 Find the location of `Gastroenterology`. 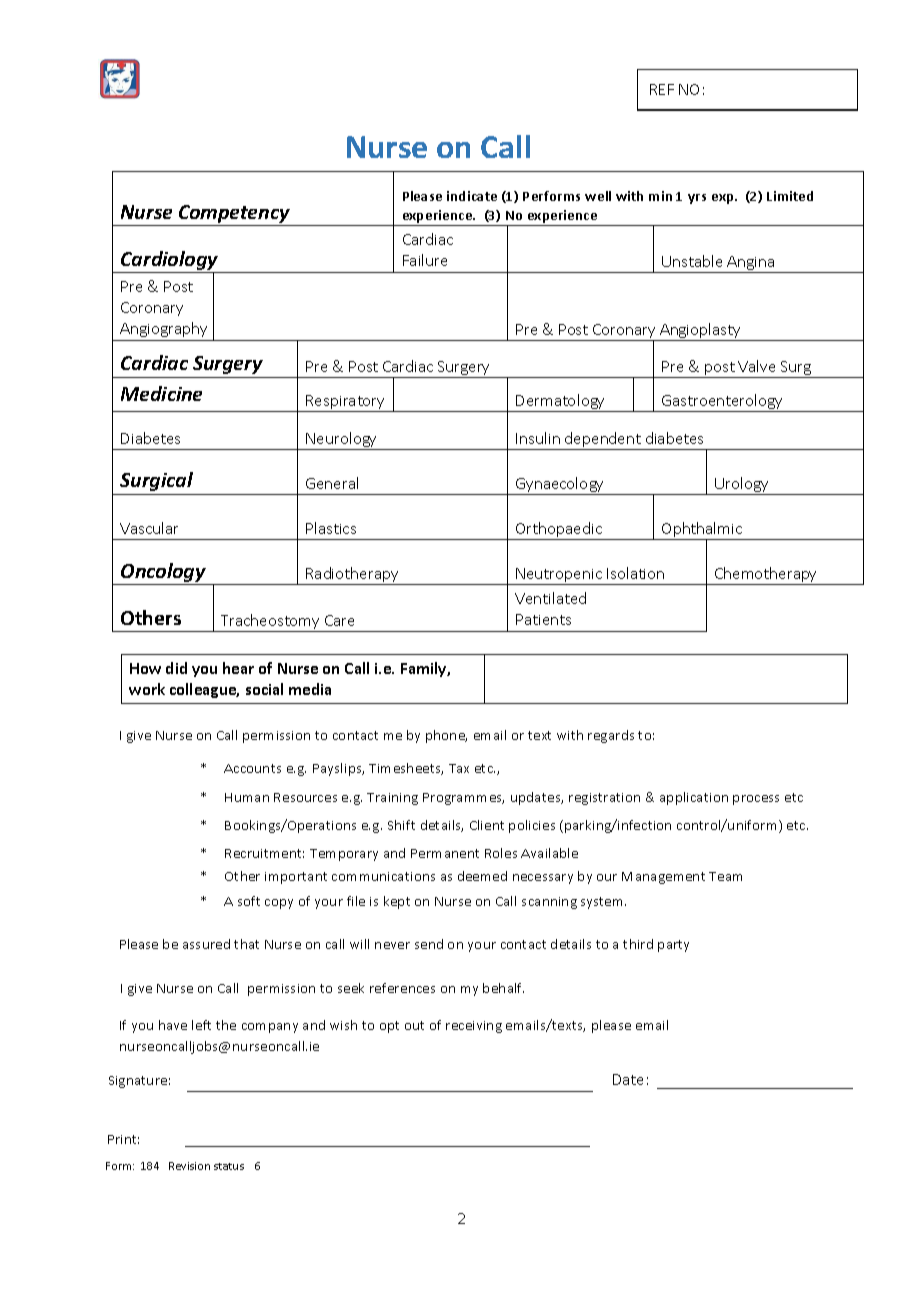

Gastroenterology is located at coordinates (723, 403).
